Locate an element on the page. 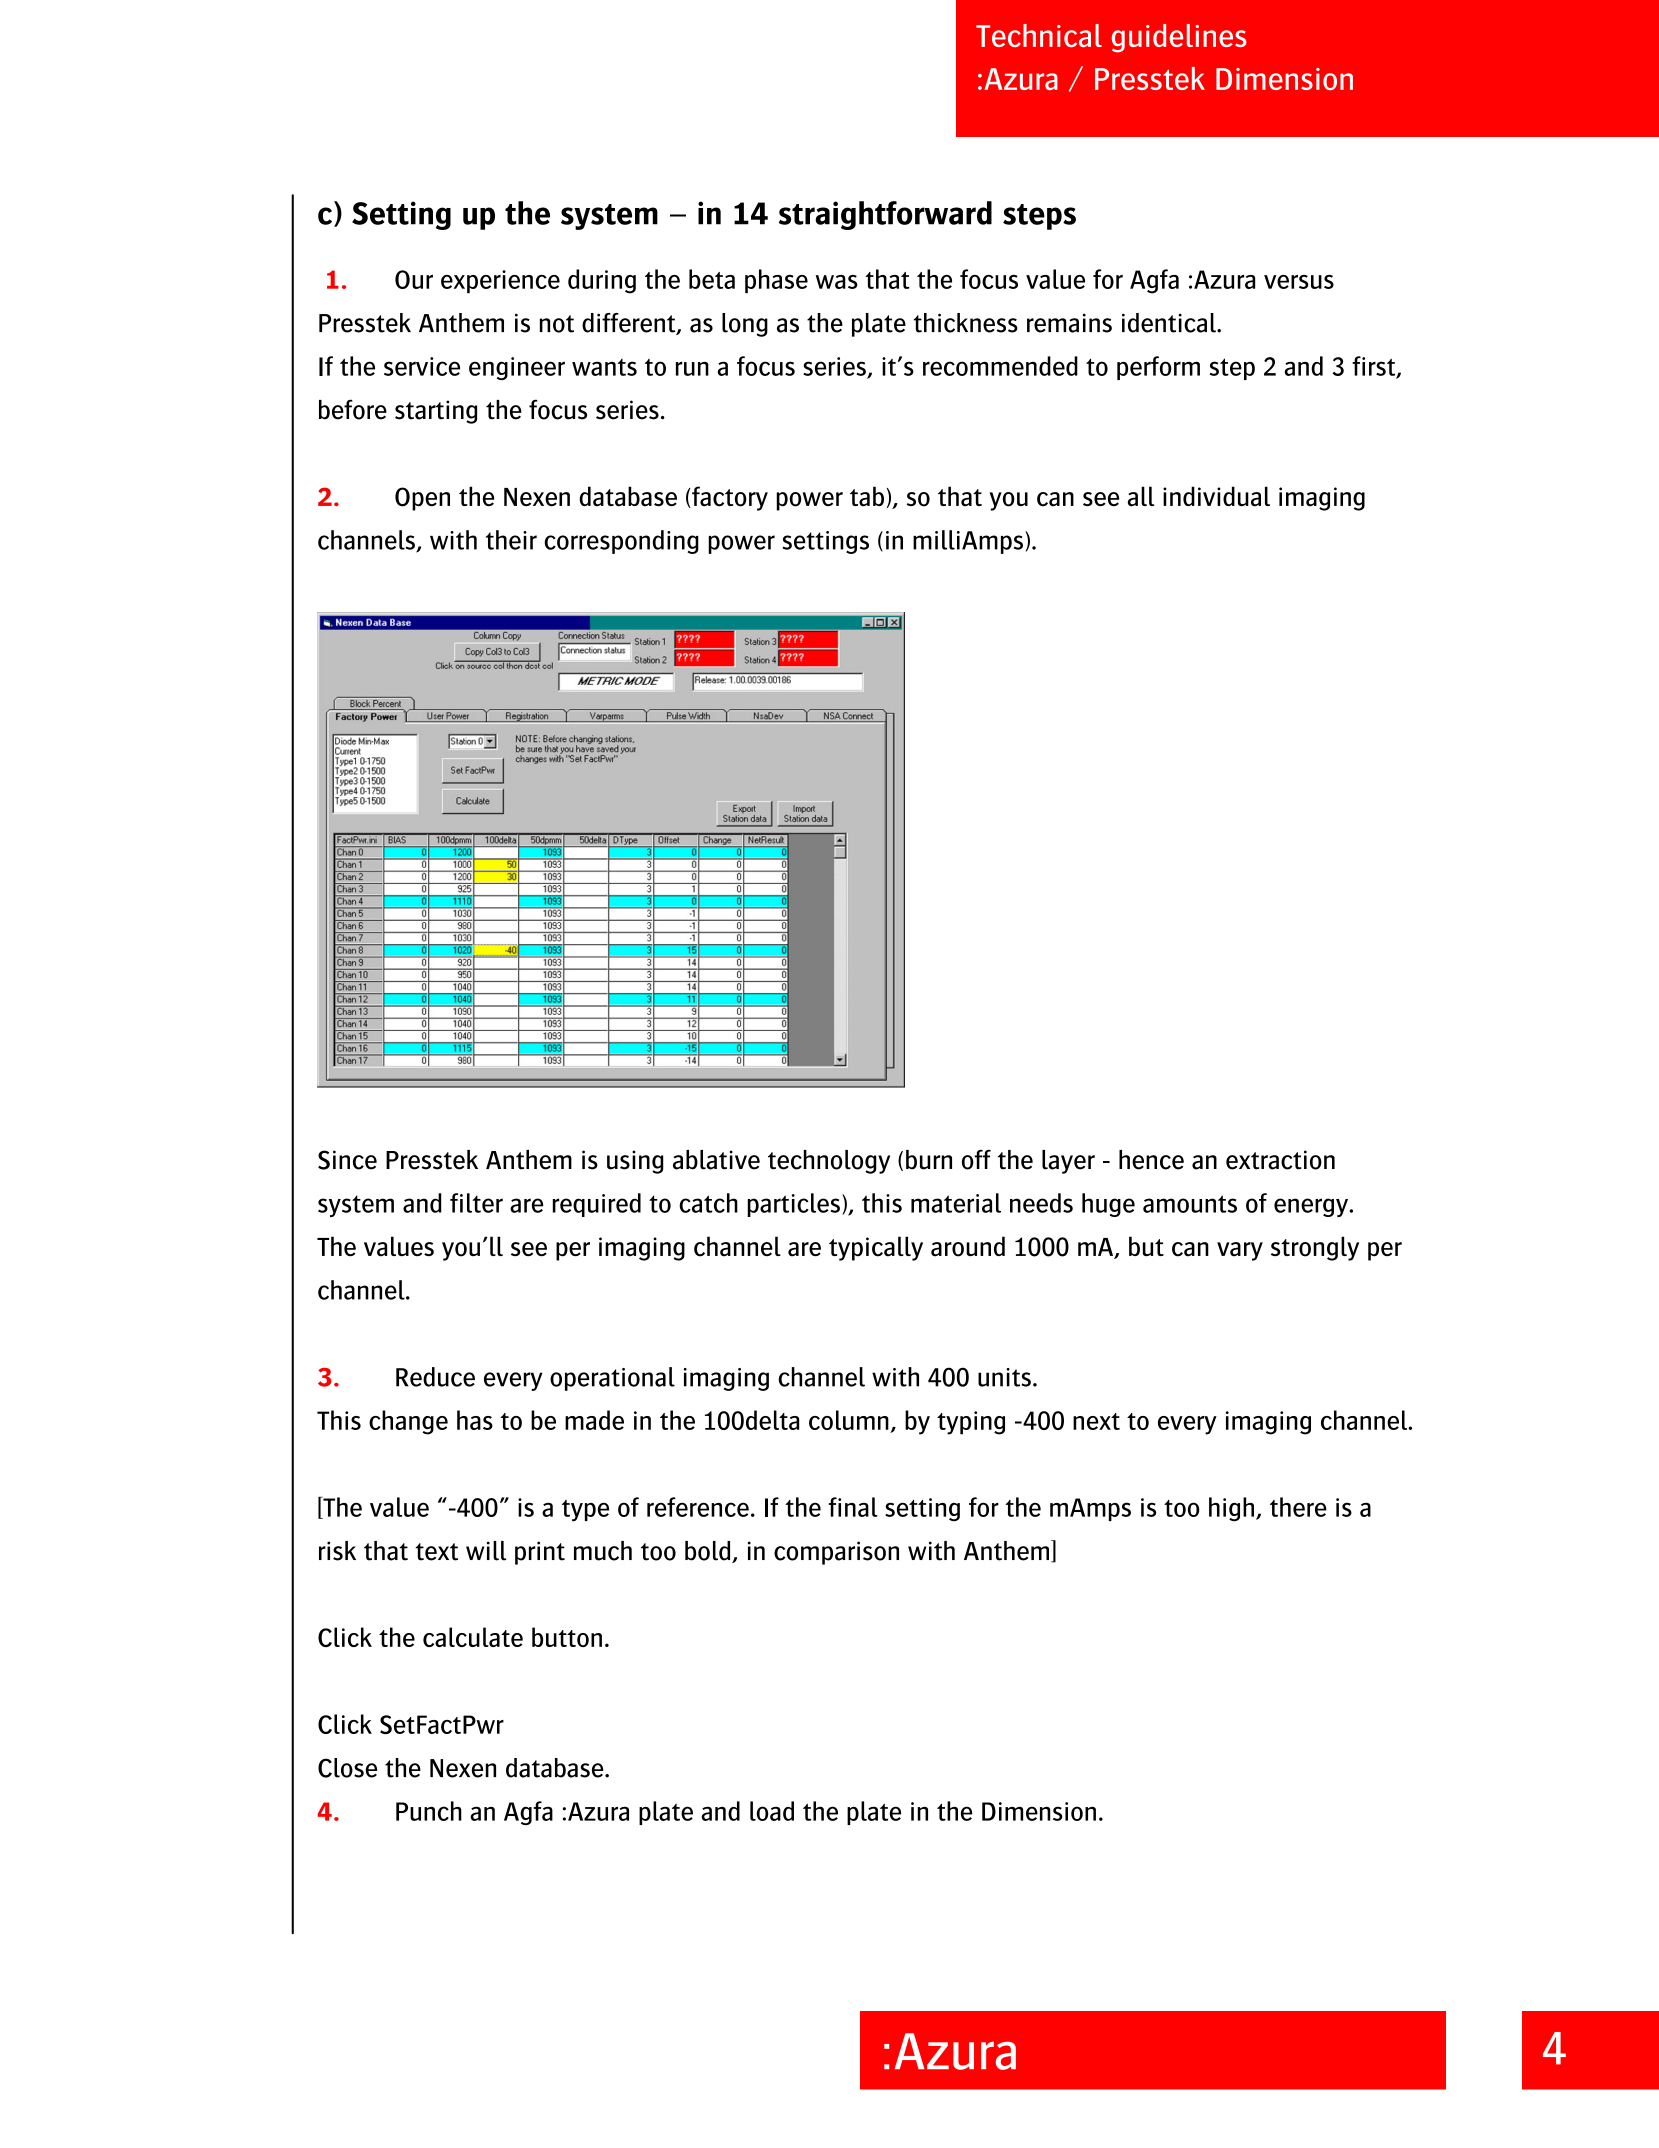 This page has height=2148, width=1659. Punch is located at coordinates (429, 1811).
